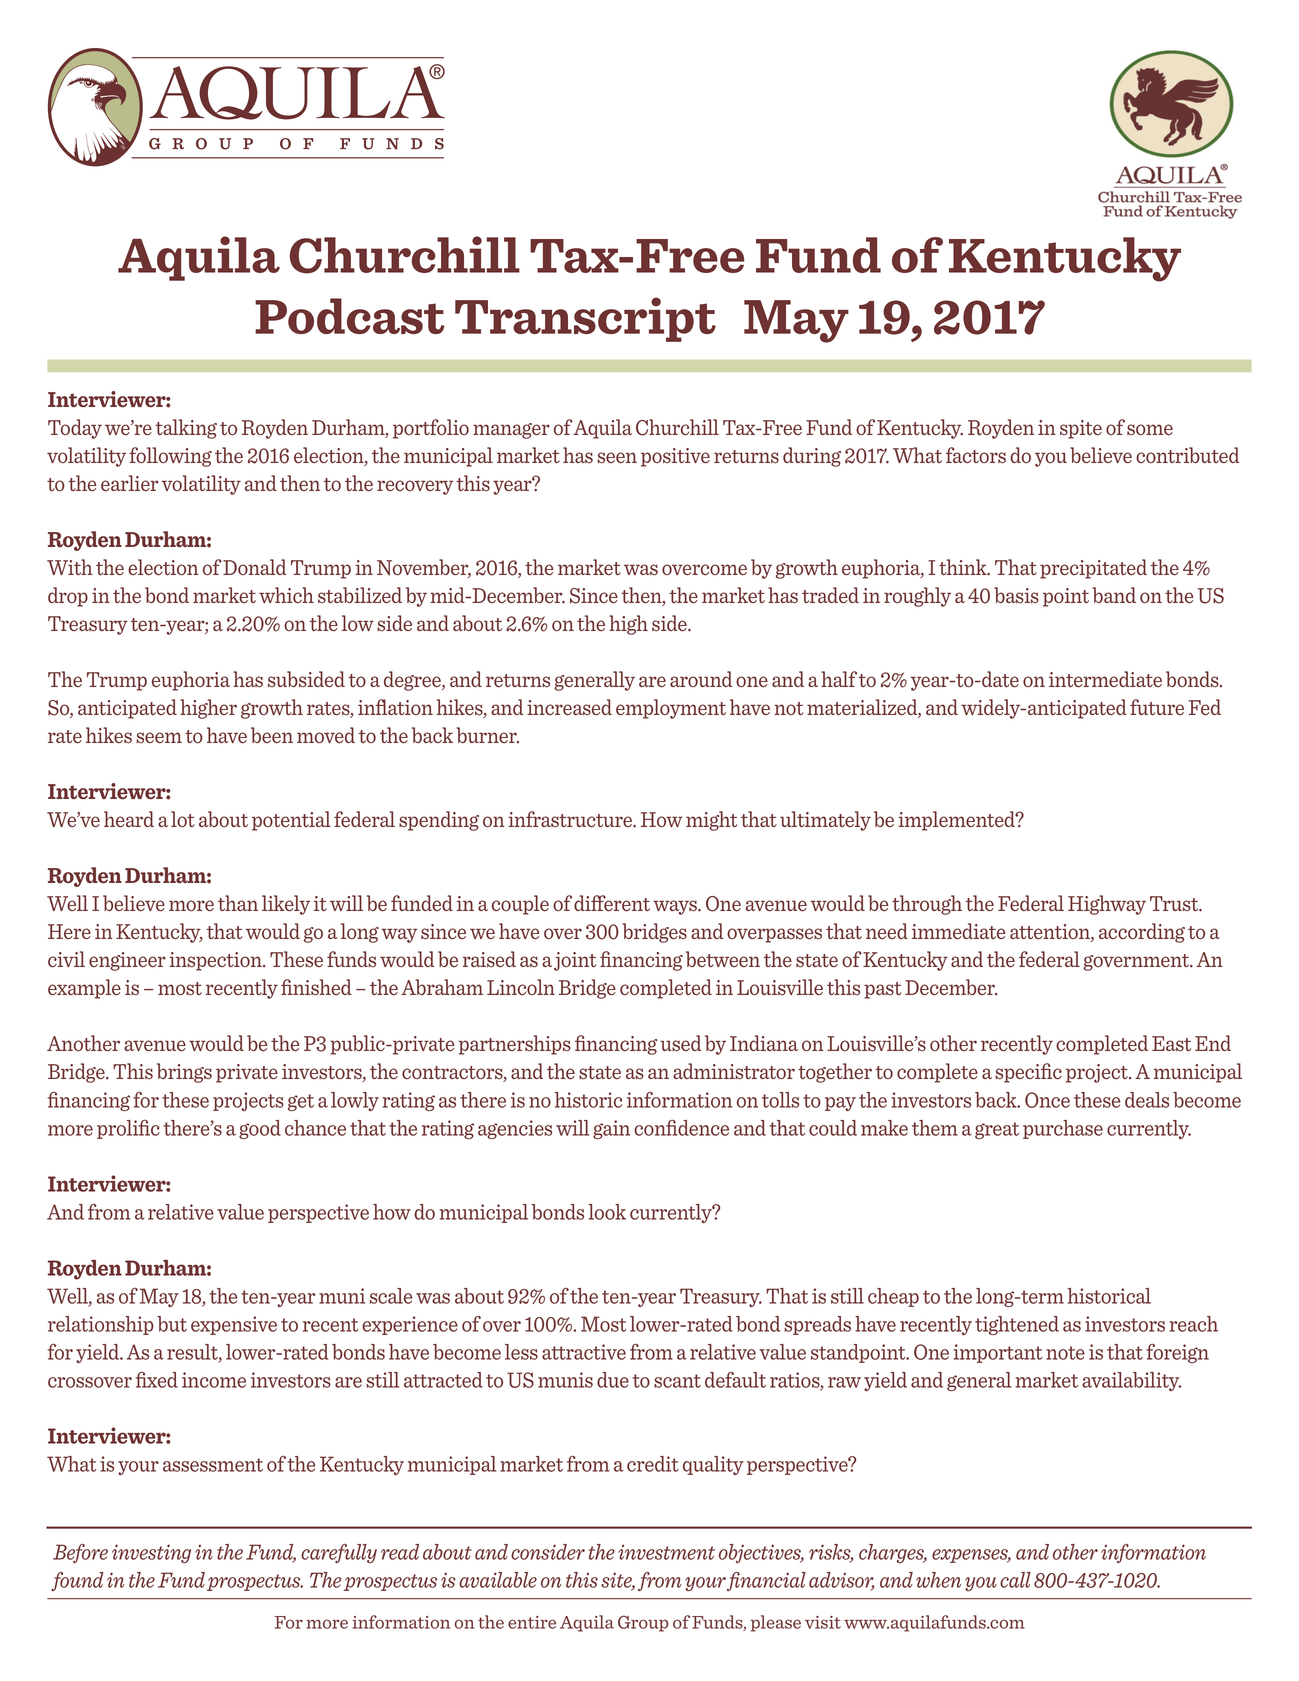 This screenshot has height=1681, width=1299. What do you see at coordinates (666, 1552) in the screenshot?
I see `investment` at bounding box center [666, 1552].
